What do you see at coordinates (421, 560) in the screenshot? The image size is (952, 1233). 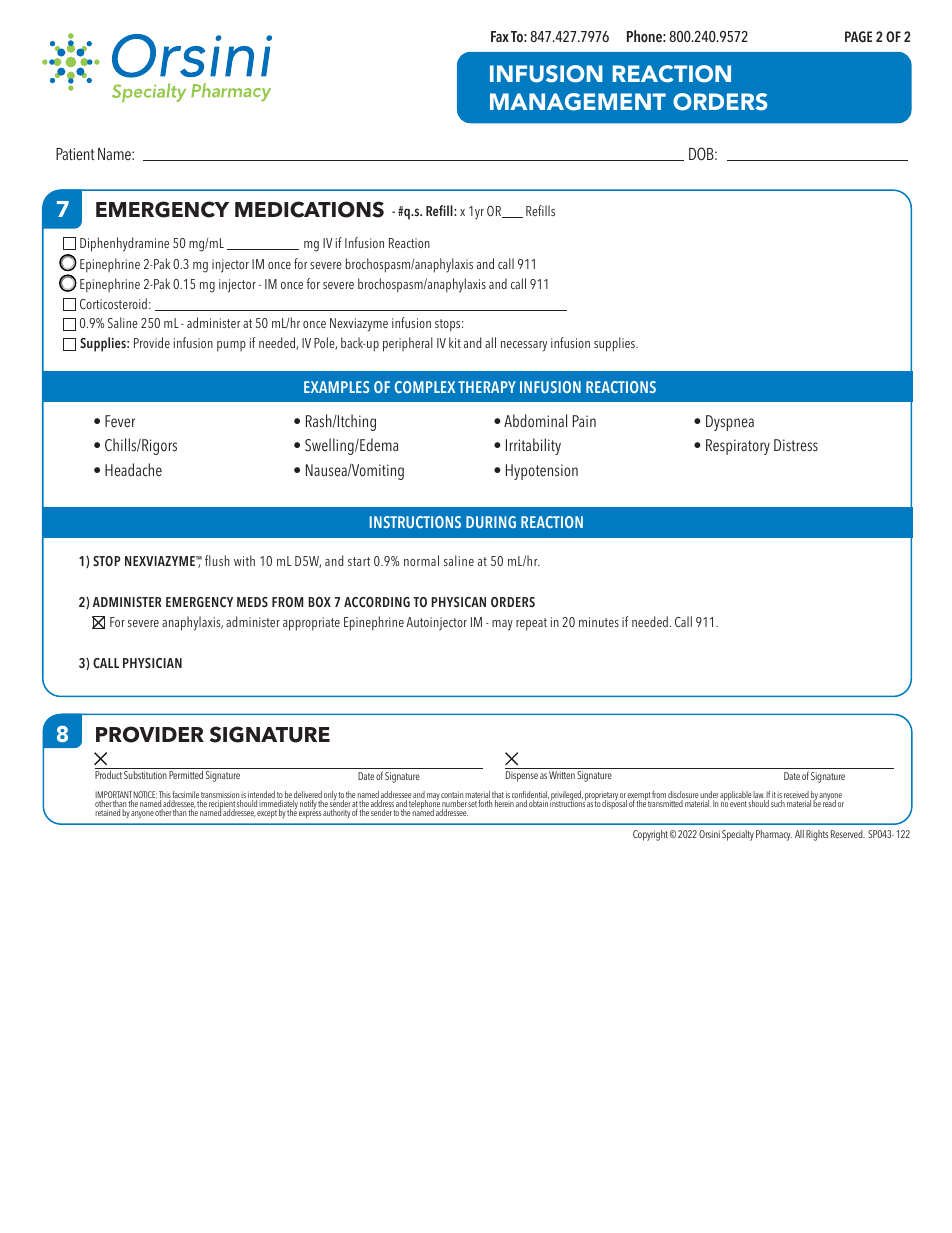 I see `normal` at bounding box center [421, 560].
